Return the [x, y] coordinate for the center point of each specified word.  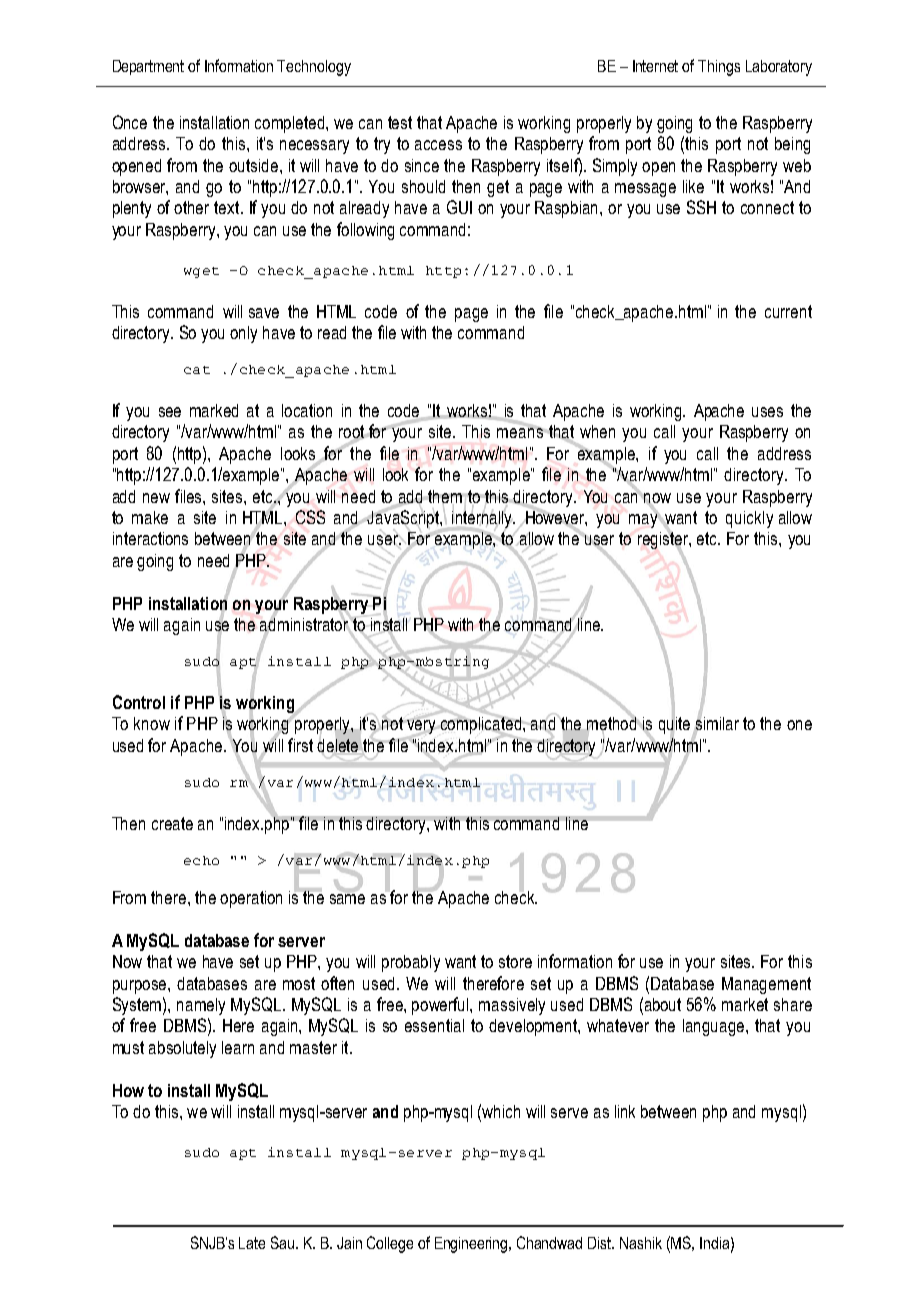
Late [252, 1243]
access [438, 145]
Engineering [472, 1245]
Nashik [641, 1243]
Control [139, 702]
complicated [481, 725]
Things [719, 68]
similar [716, 724]
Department [148, 67]
